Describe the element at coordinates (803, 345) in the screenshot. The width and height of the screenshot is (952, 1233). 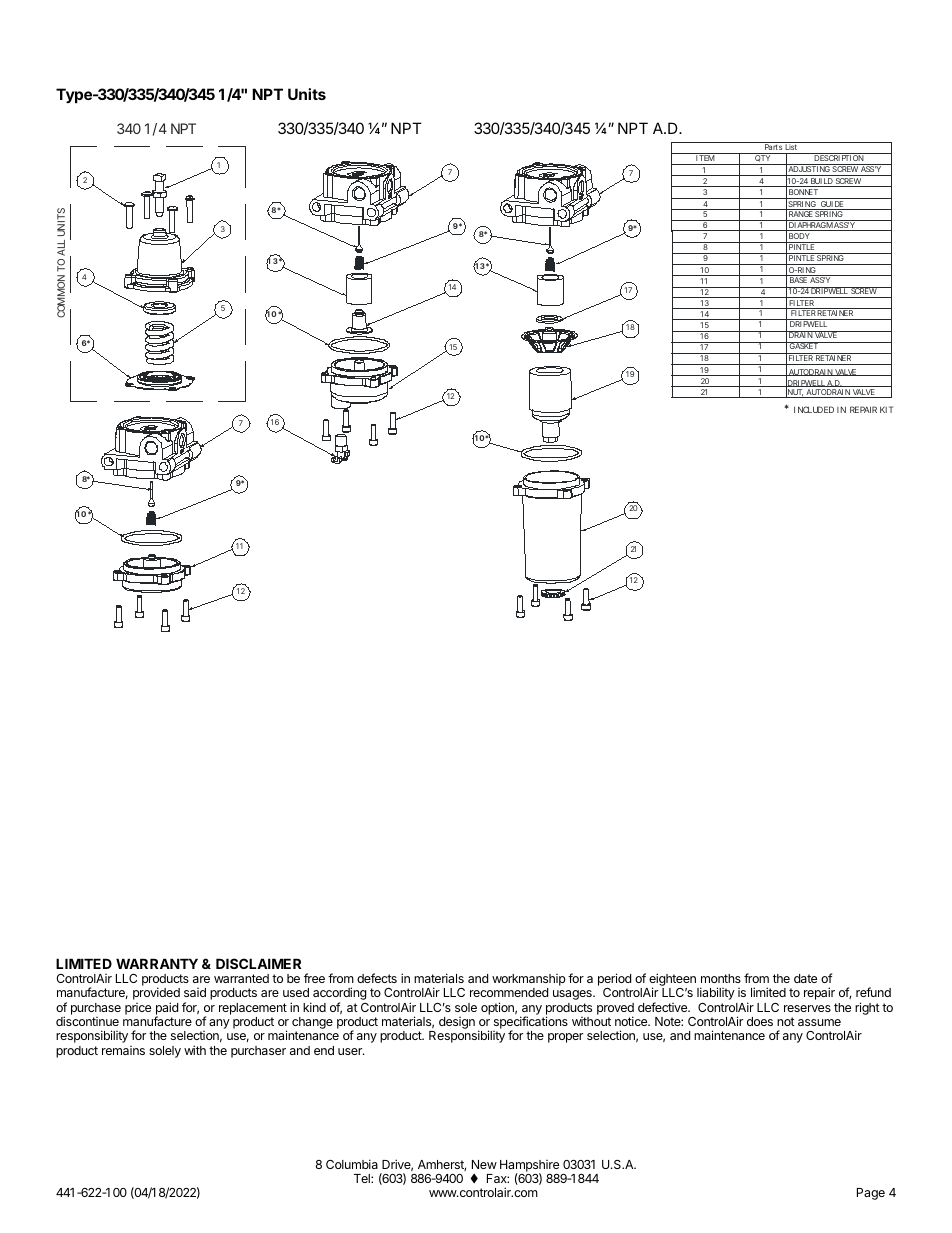
I see `GASKET` at that location.
